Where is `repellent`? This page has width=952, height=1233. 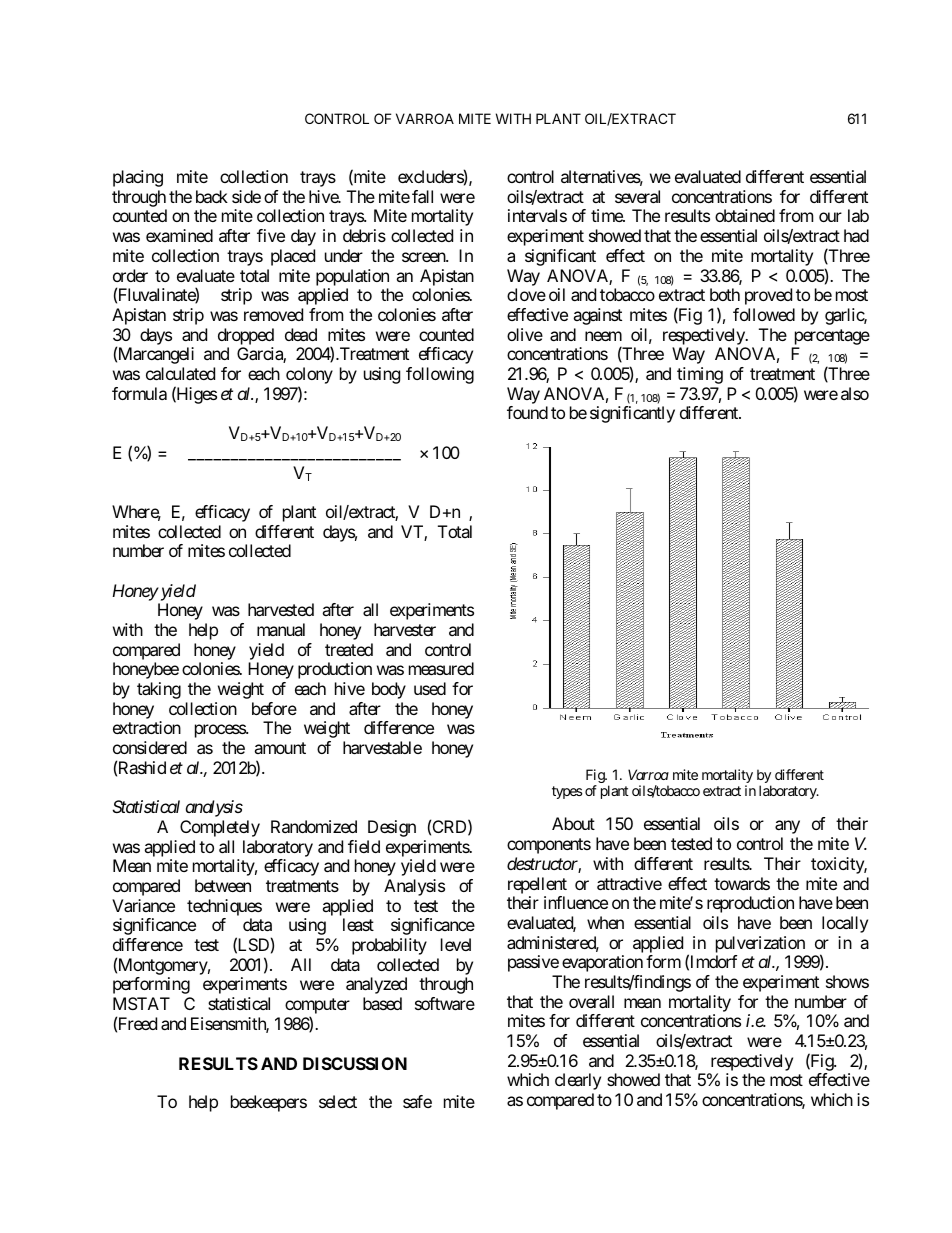
repellent is located at coordinates (537, 885).
